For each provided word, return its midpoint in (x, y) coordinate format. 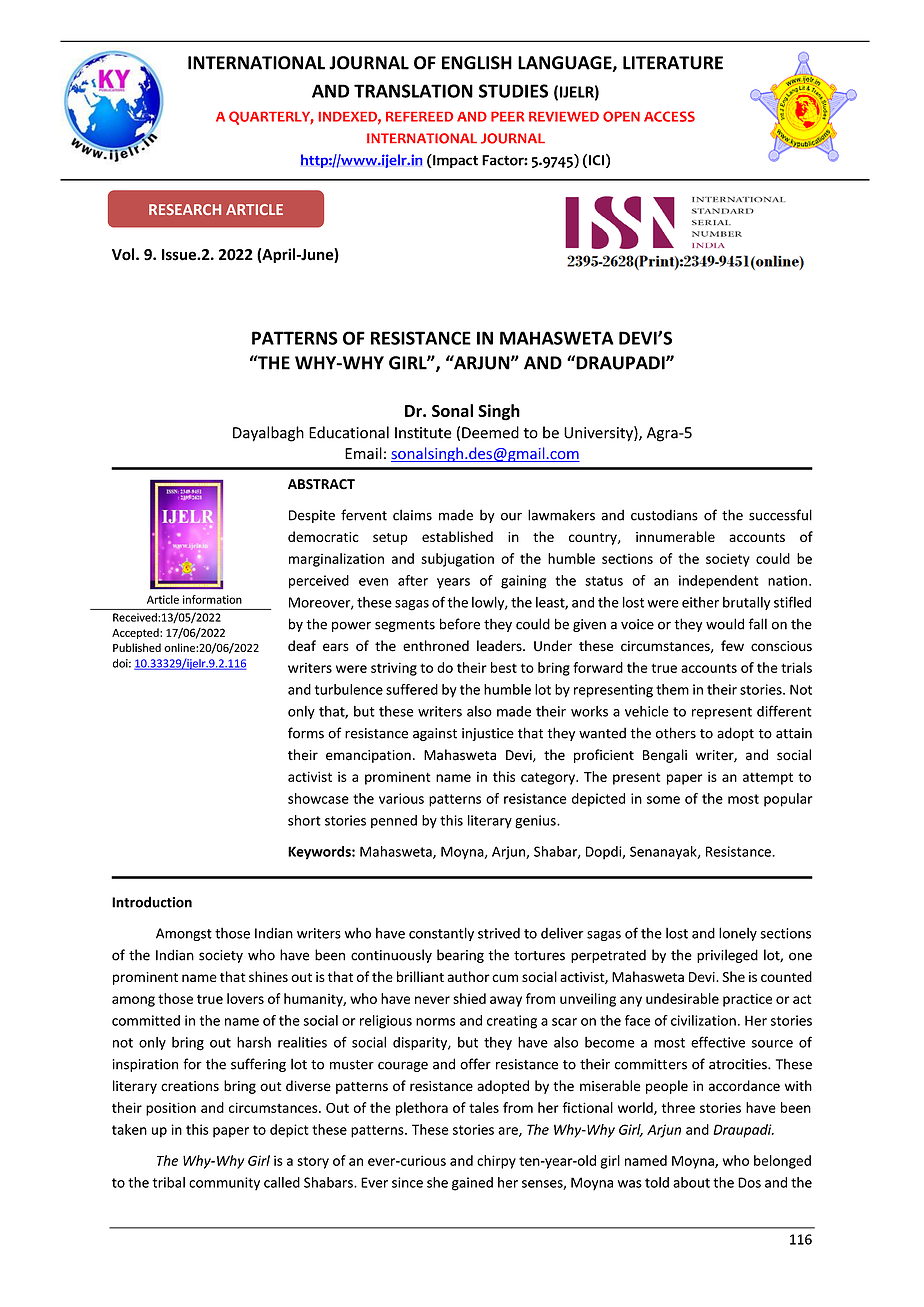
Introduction (152, 902)
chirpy (496, 1162)
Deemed (490, 432)
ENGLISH (477, 63)
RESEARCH (185, 209)
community (224, 1183)
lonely (738, 934)
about (691, 1182)
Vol (124, 254)
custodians (664, 515)
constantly (441, 934)
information (212, 599)
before (460, 624)
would (725, 624)
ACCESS (669, 116)
